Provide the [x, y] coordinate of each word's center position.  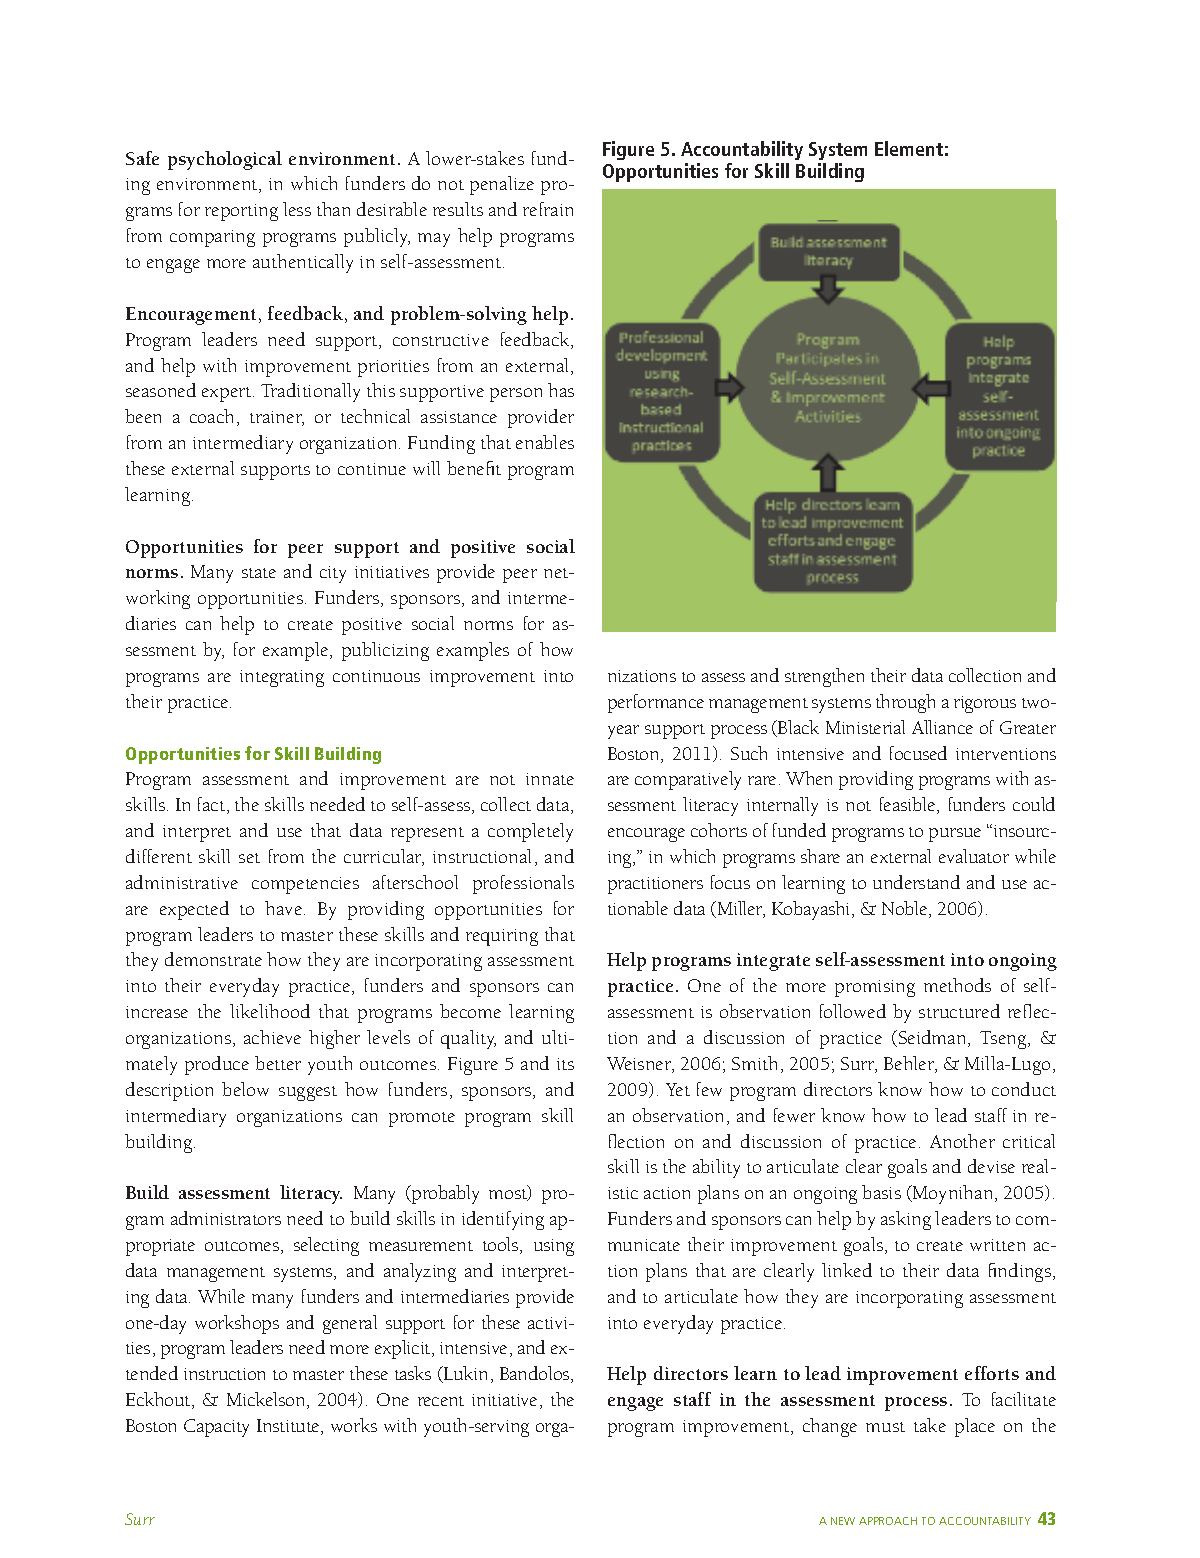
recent [441, 1401]
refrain [548, 209]
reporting [241, 212]
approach [888, 1521]
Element [909, 148]
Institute [289, 1427]
